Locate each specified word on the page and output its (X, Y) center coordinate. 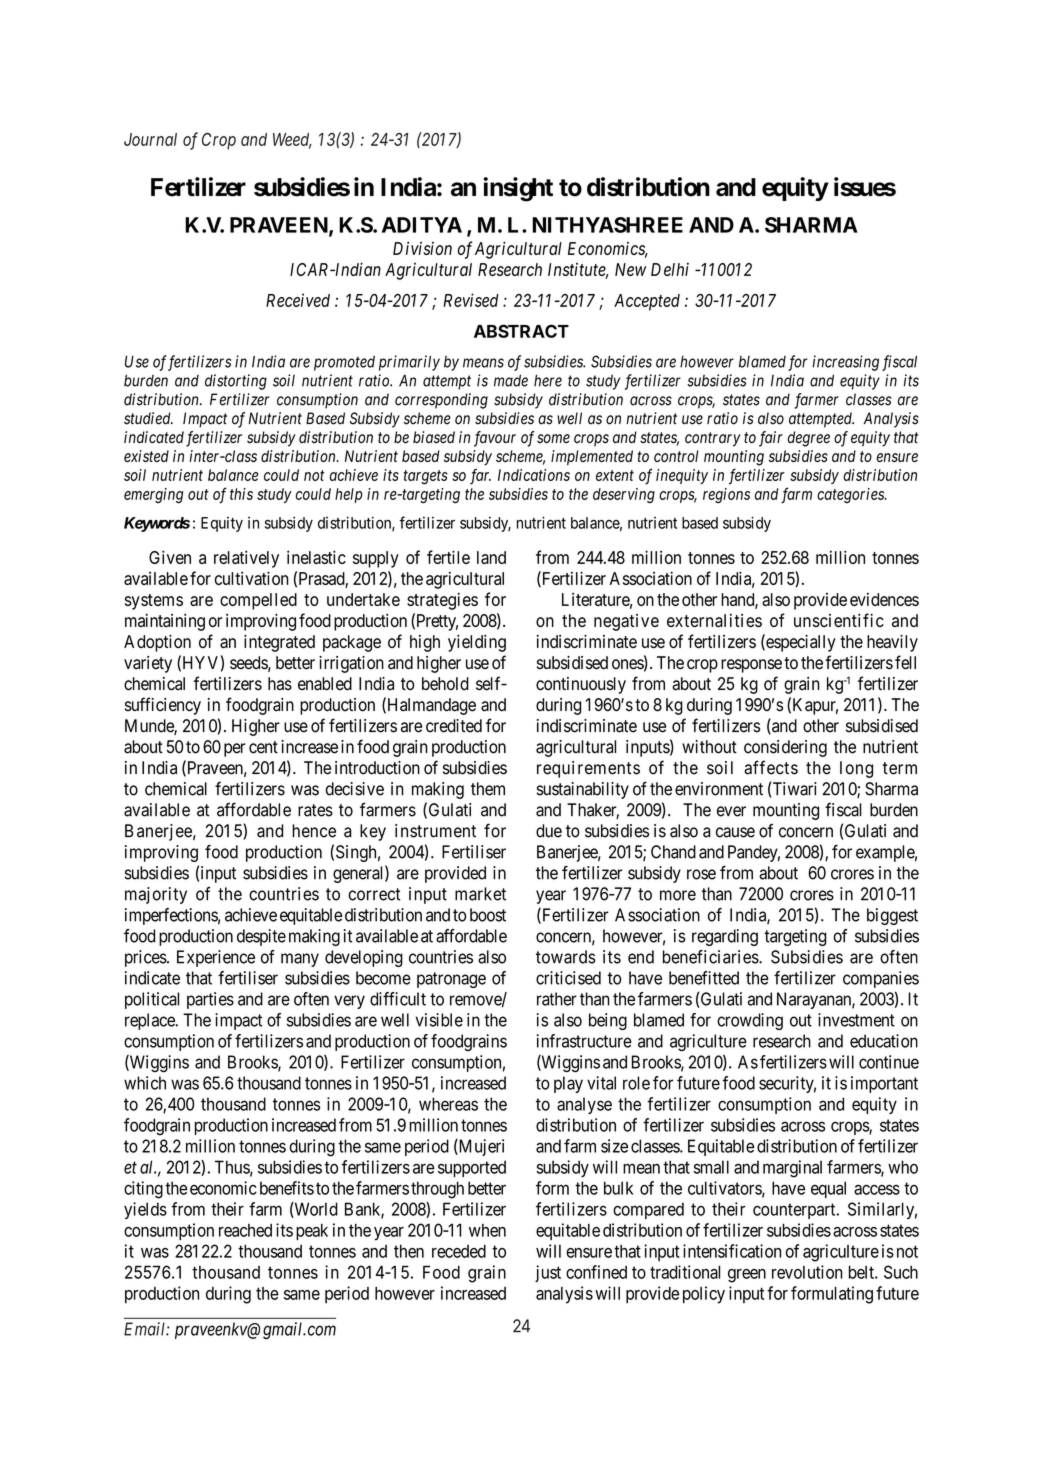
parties (210, 1000)
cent (263, 747)
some (553, 439)
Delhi (670, 269)
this (241, 494)
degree (808, 439)
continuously (581, 685)
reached (245, 1230)
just (548, 1273)
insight (518, 189)
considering (785, 748)
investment (856, 1020)
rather (557, 999)
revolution (807, 1272)
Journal (150, 139)
